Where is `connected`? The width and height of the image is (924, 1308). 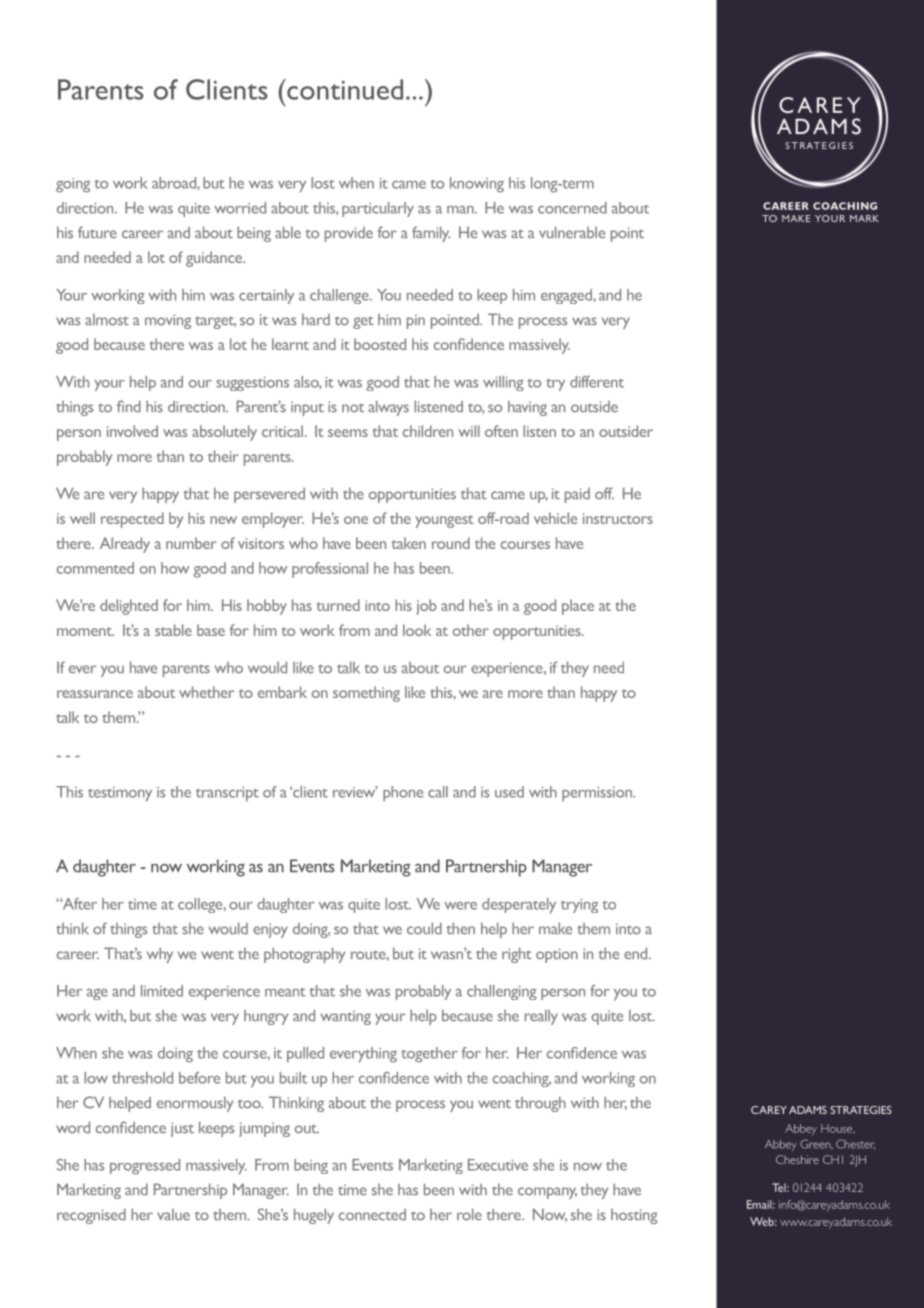 connected is located at coordinates (372, 1214).
